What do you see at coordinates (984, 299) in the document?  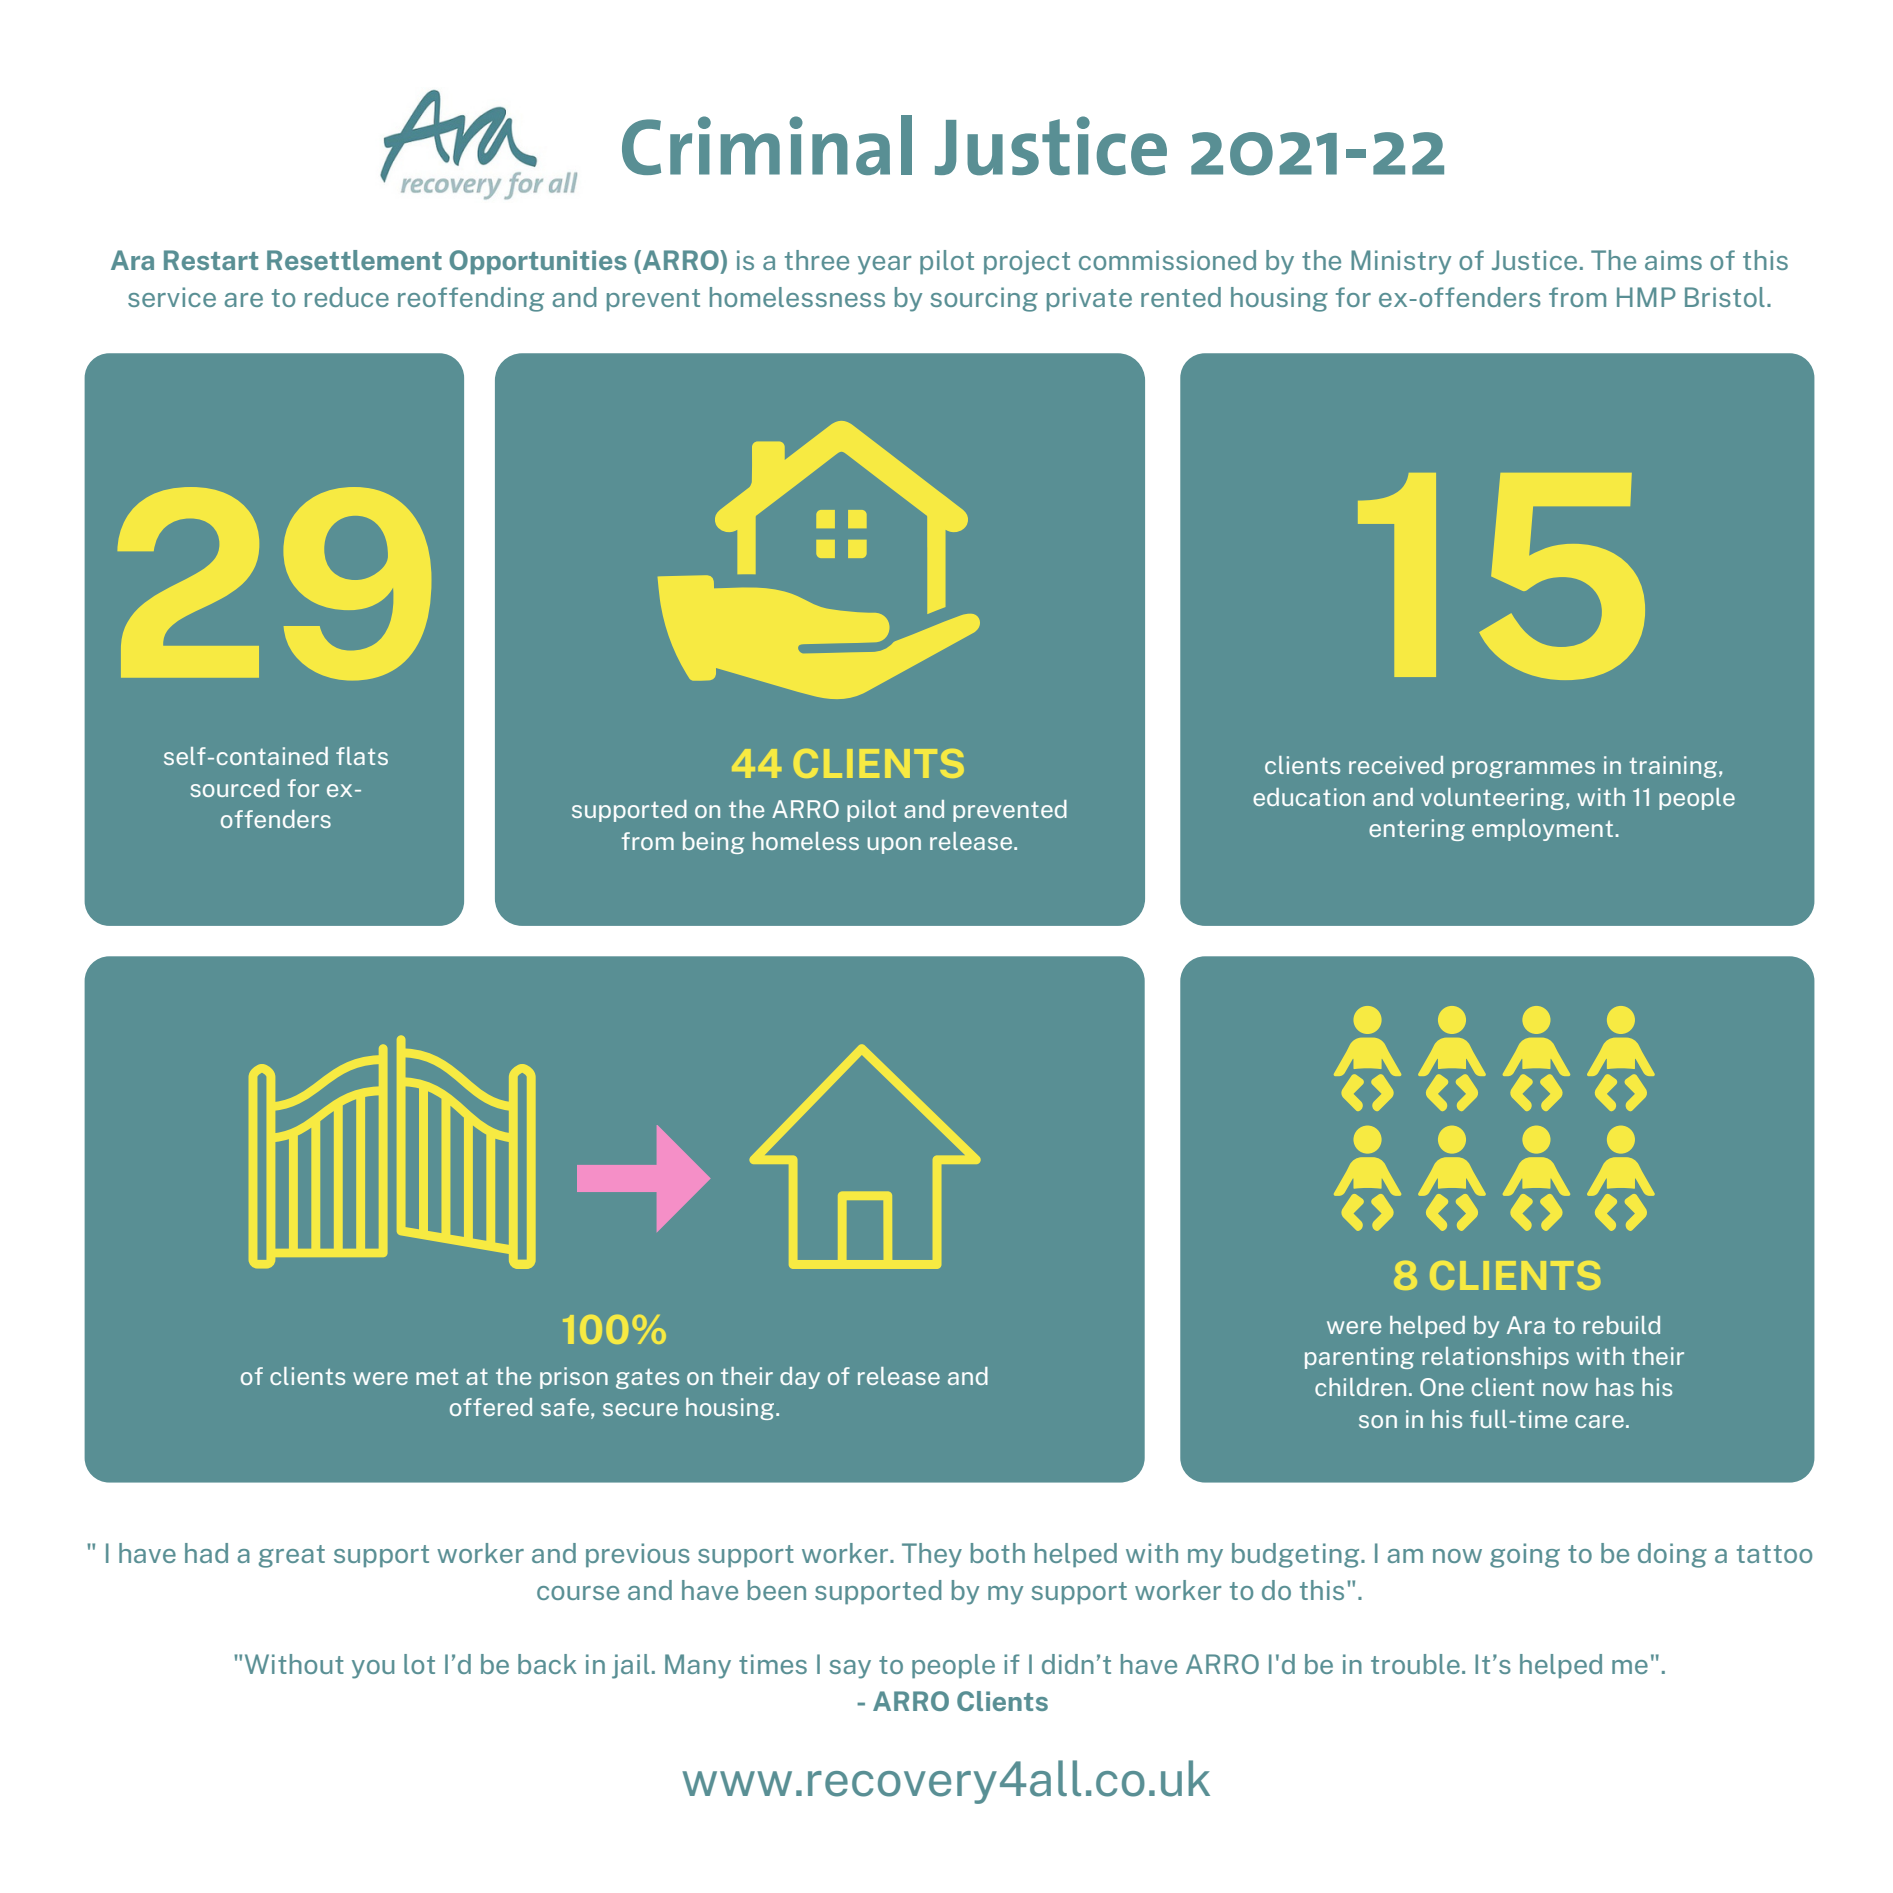 I see `sourcing` at bounding box center [984, 299].
